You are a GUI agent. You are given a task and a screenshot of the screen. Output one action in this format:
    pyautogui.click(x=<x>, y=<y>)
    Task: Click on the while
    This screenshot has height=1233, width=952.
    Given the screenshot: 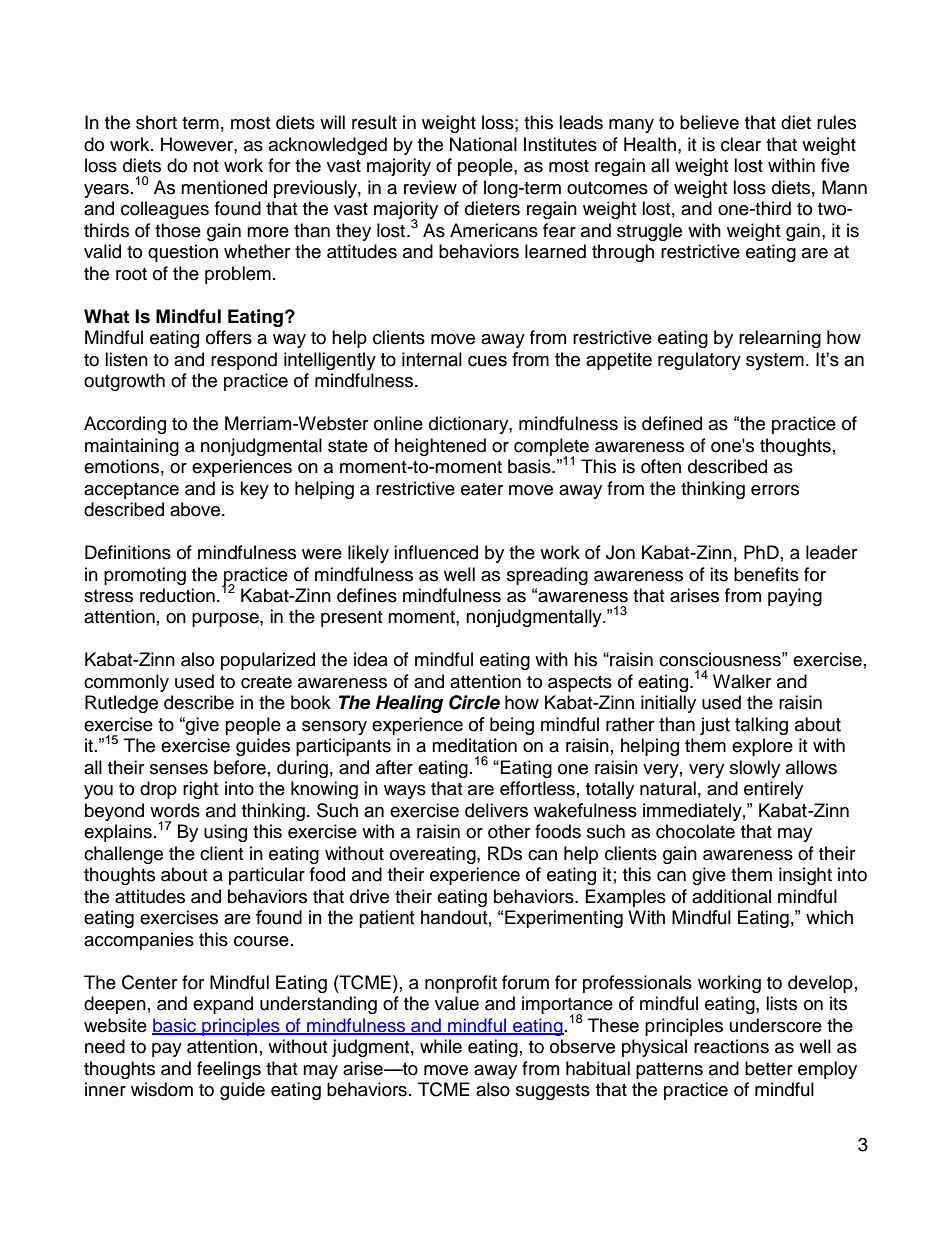 What is the action you would take?
    pyautogui.click(x=441, y=1046)
